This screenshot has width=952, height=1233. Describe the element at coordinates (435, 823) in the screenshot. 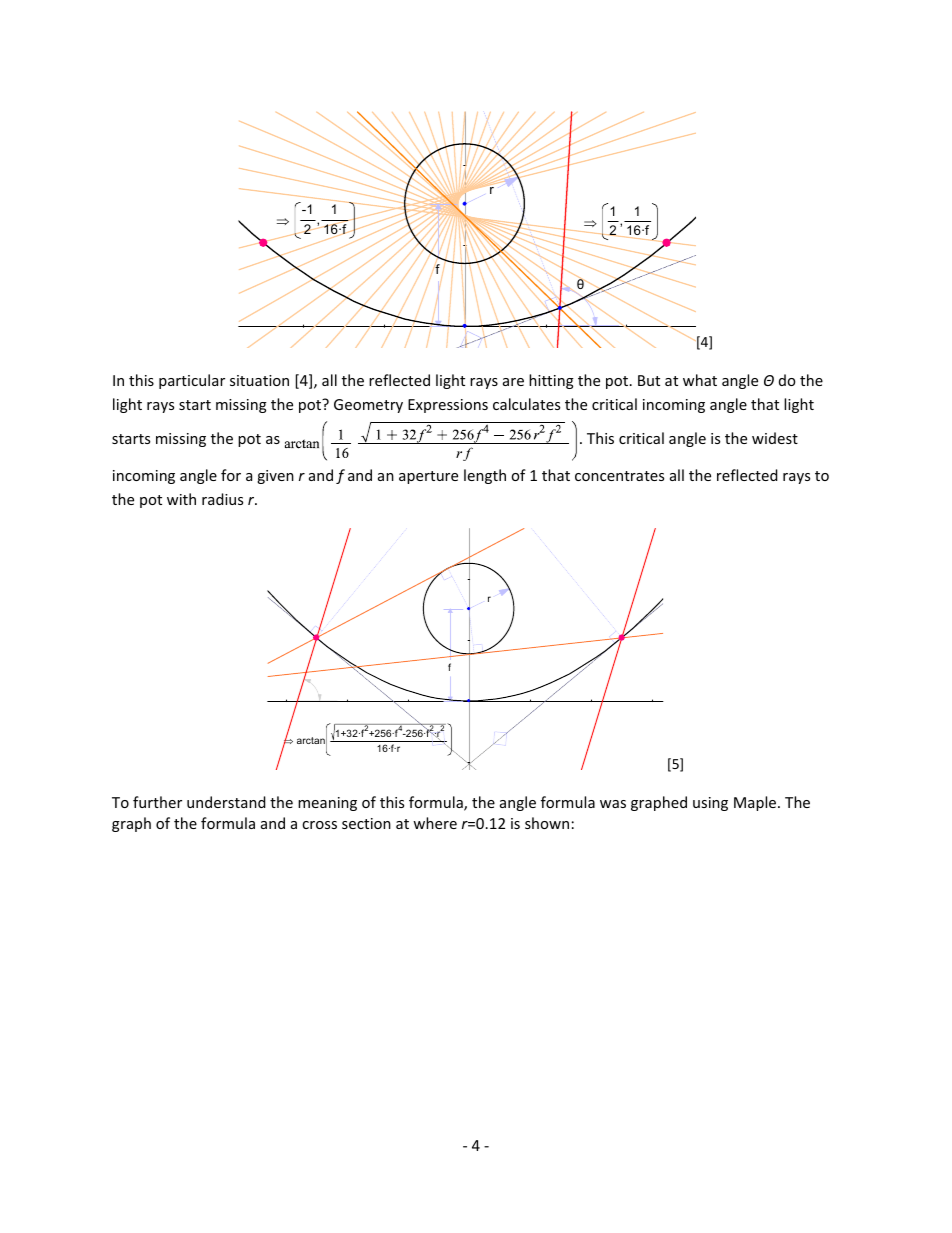

I see `where` at that location.
